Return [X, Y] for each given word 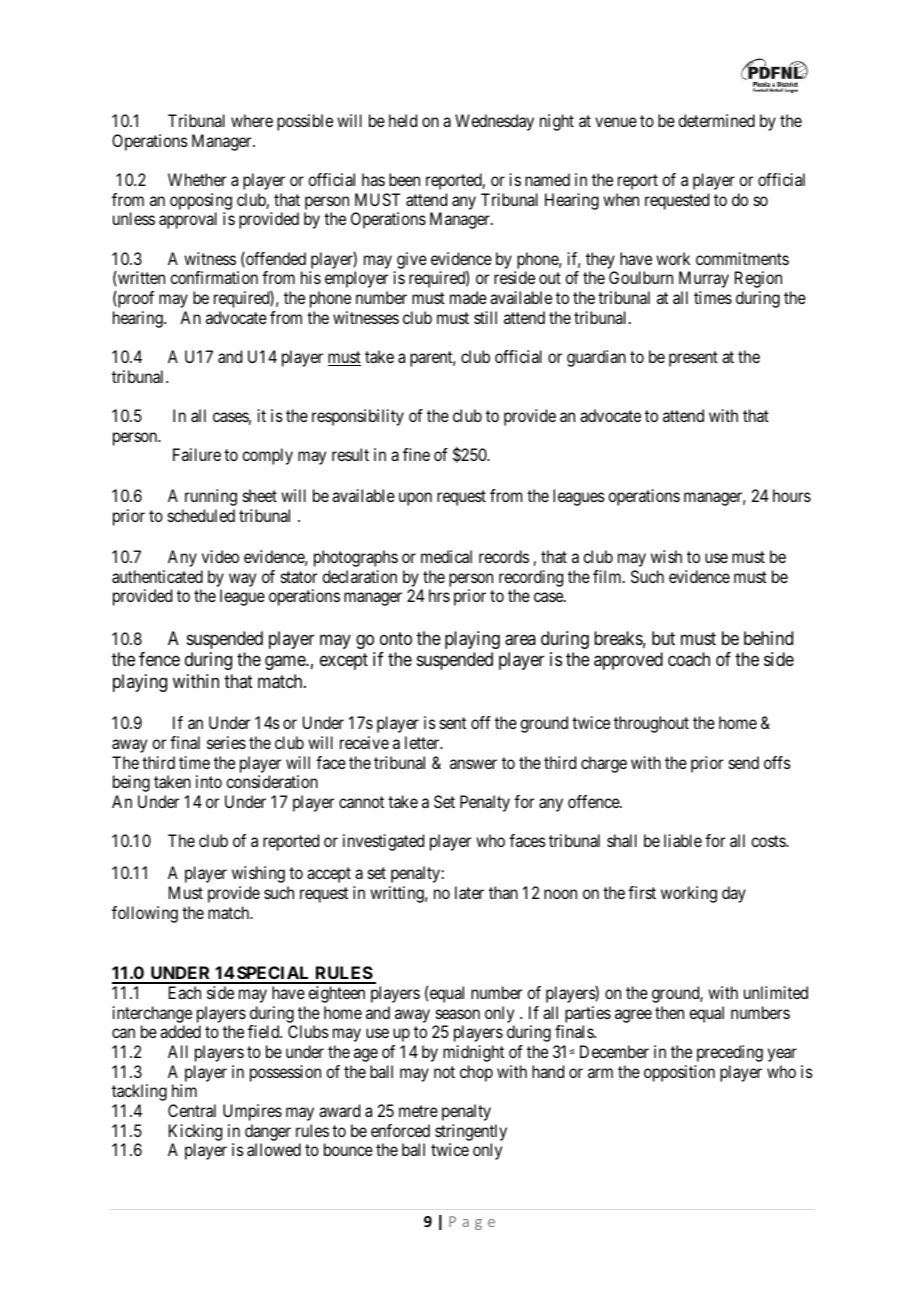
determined [716, 120]
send [744, 762]
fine [416, 454]
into [209, 781]
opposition [679, 1073]
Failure [197, 454]
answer [473, 764]
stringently [471, 1132]
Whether [197, 179]
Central [192, 1110]
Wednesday [494, 122]
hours [792, 495]
